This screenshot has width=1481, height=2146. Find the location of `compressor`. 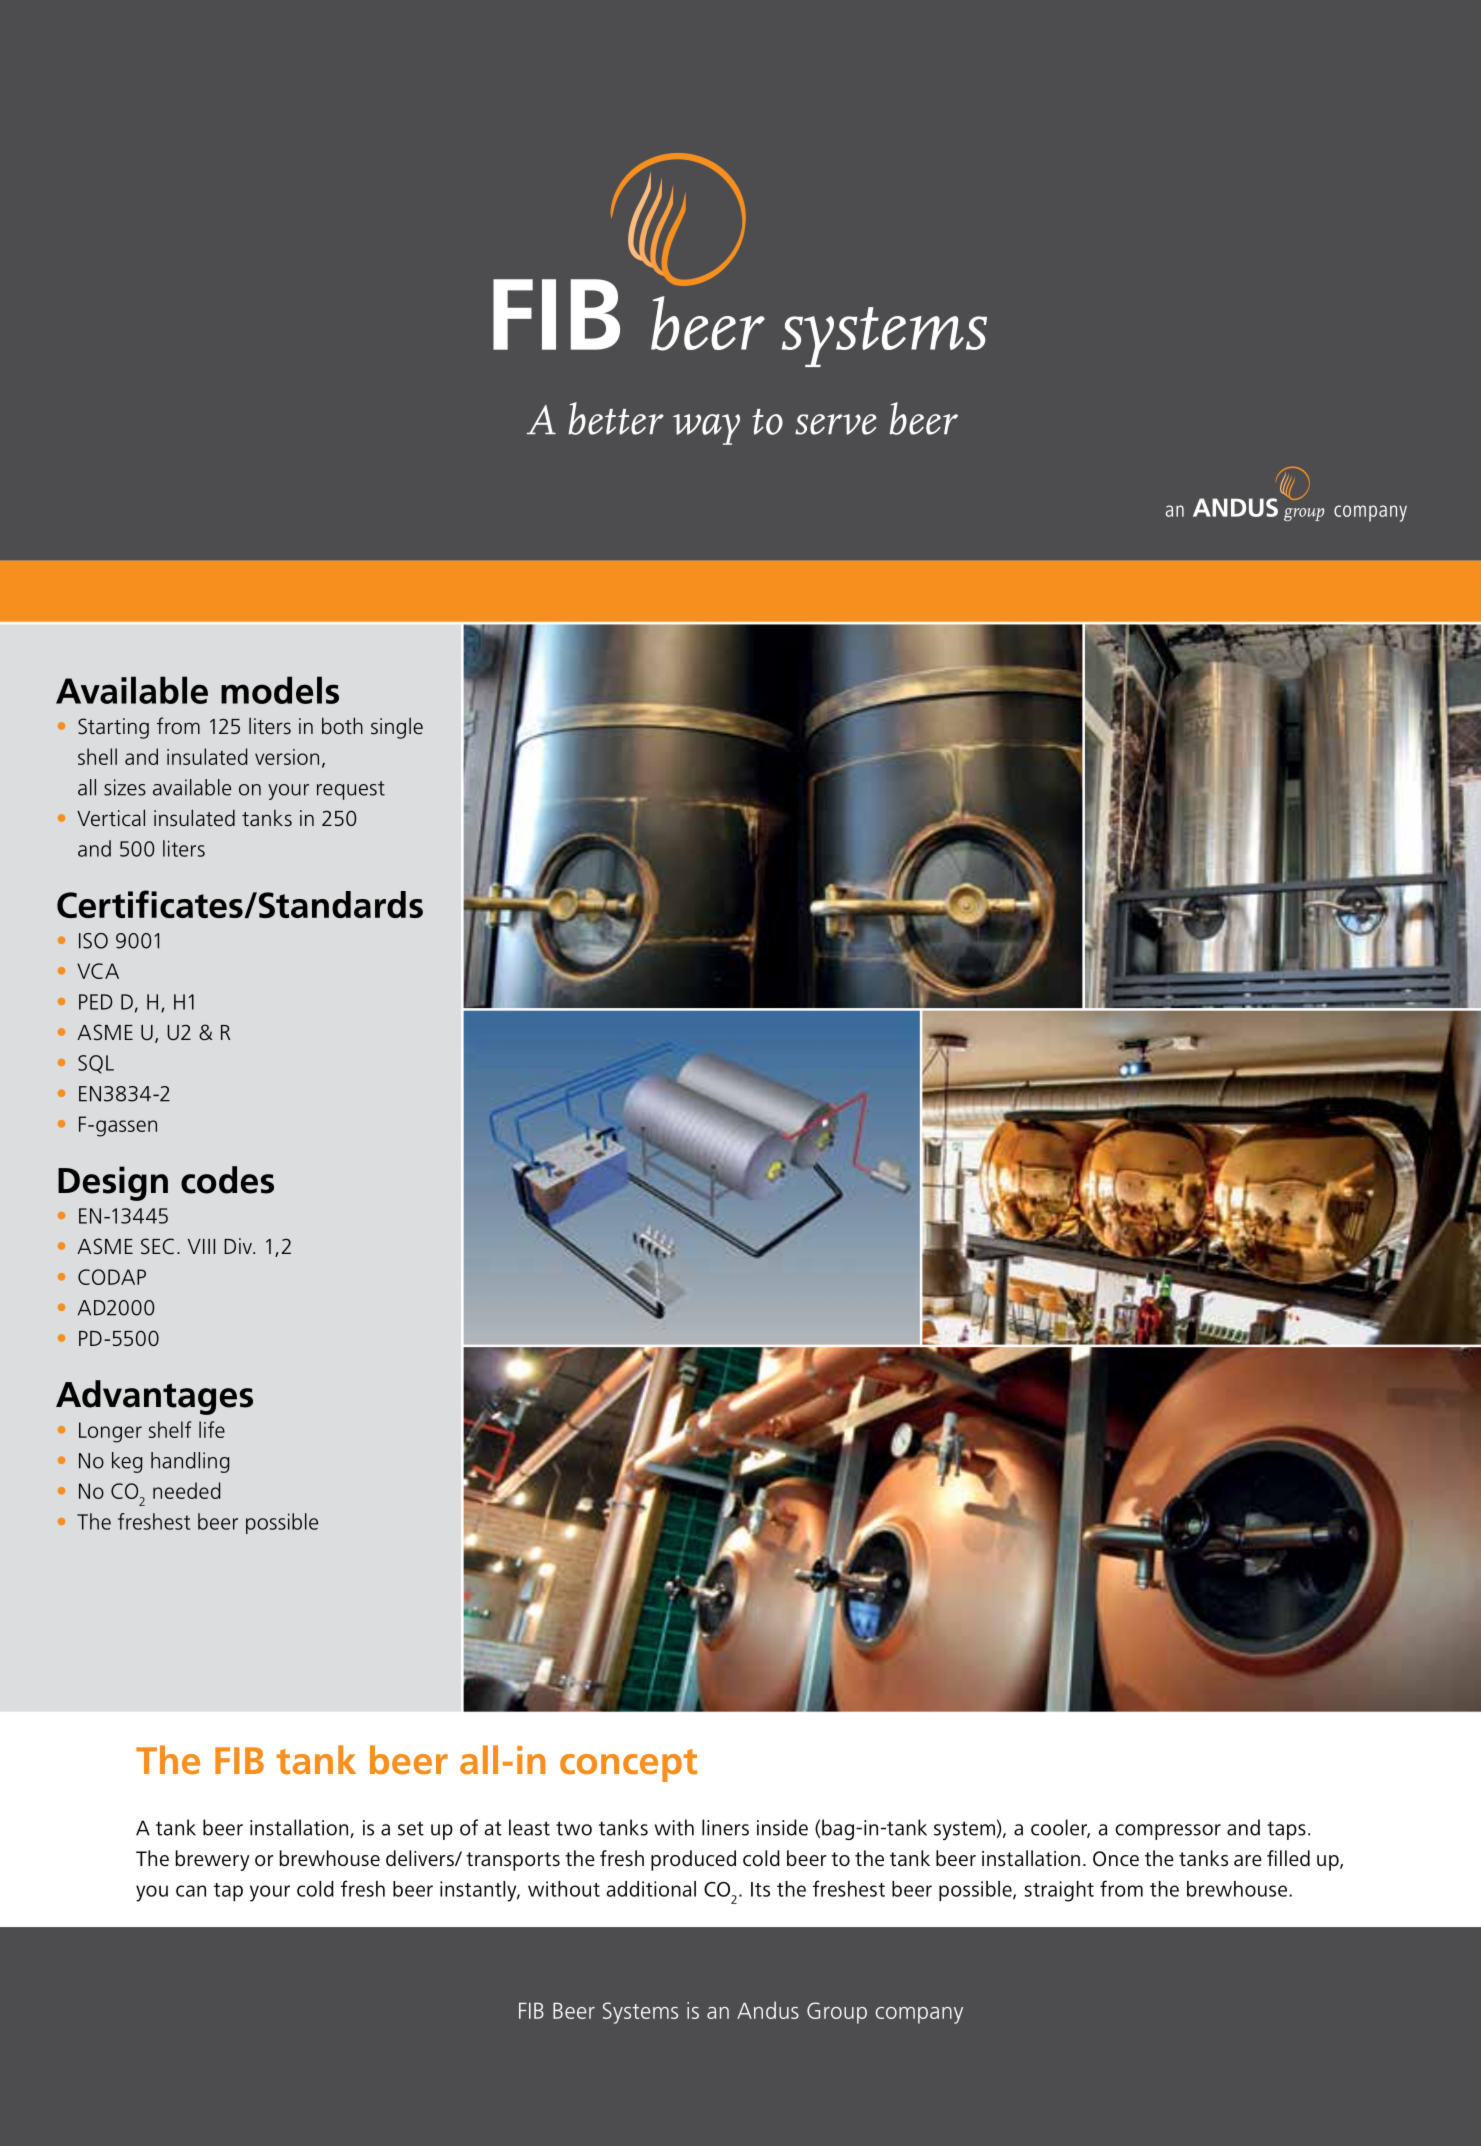

compressor is located at coordinates (1168, 1832).
